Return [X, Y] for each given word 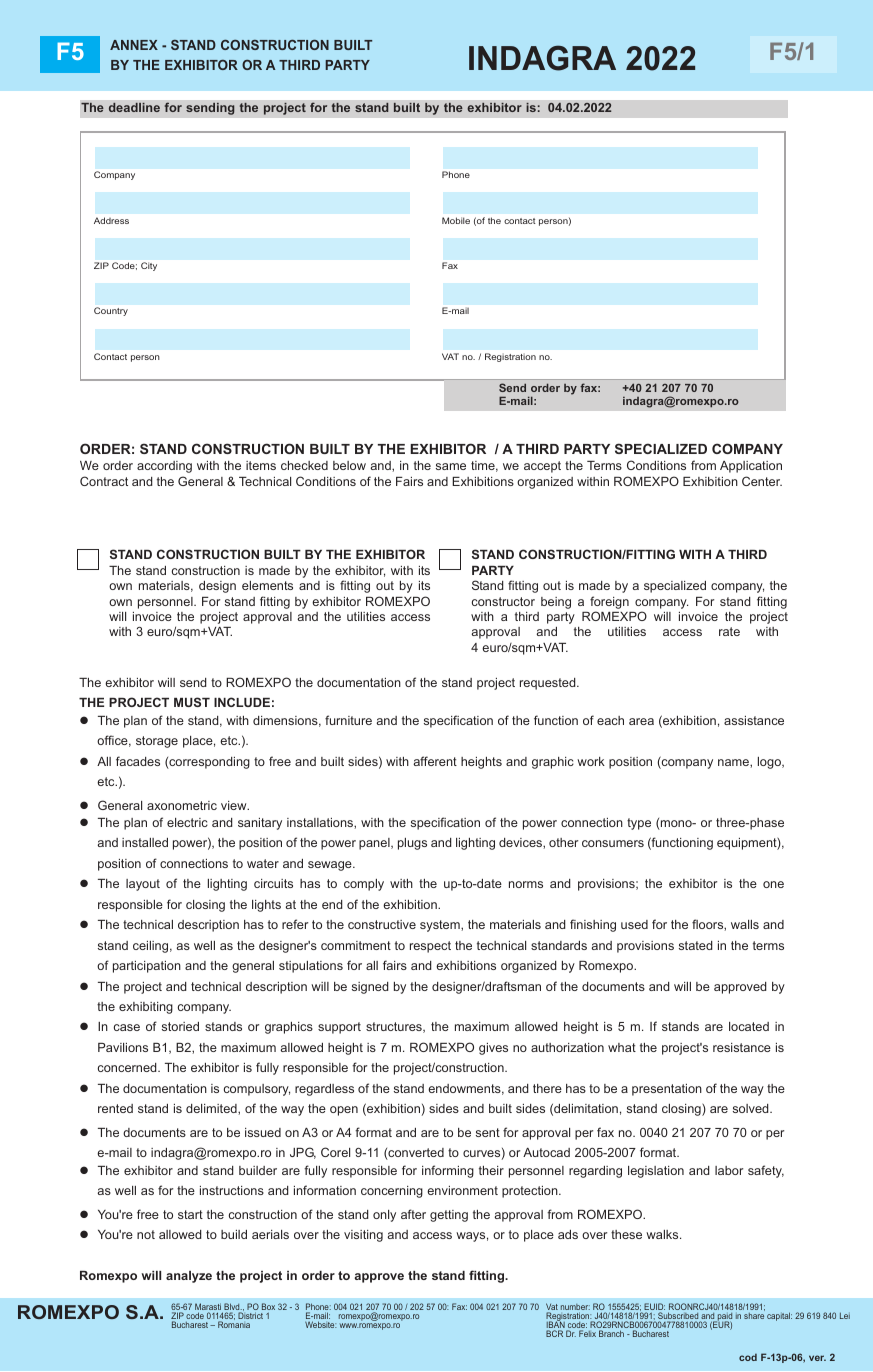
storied [180, 1026]
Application [751, 467]
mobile [456, 220]
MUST [192, 702]
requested [549, 684]
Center [762, 481]
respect [430, 947]
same [451, 466]
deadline [134, 107]
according [164, 467]
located [749, 1026]
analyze [189, 1277]
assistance [754, 720]
